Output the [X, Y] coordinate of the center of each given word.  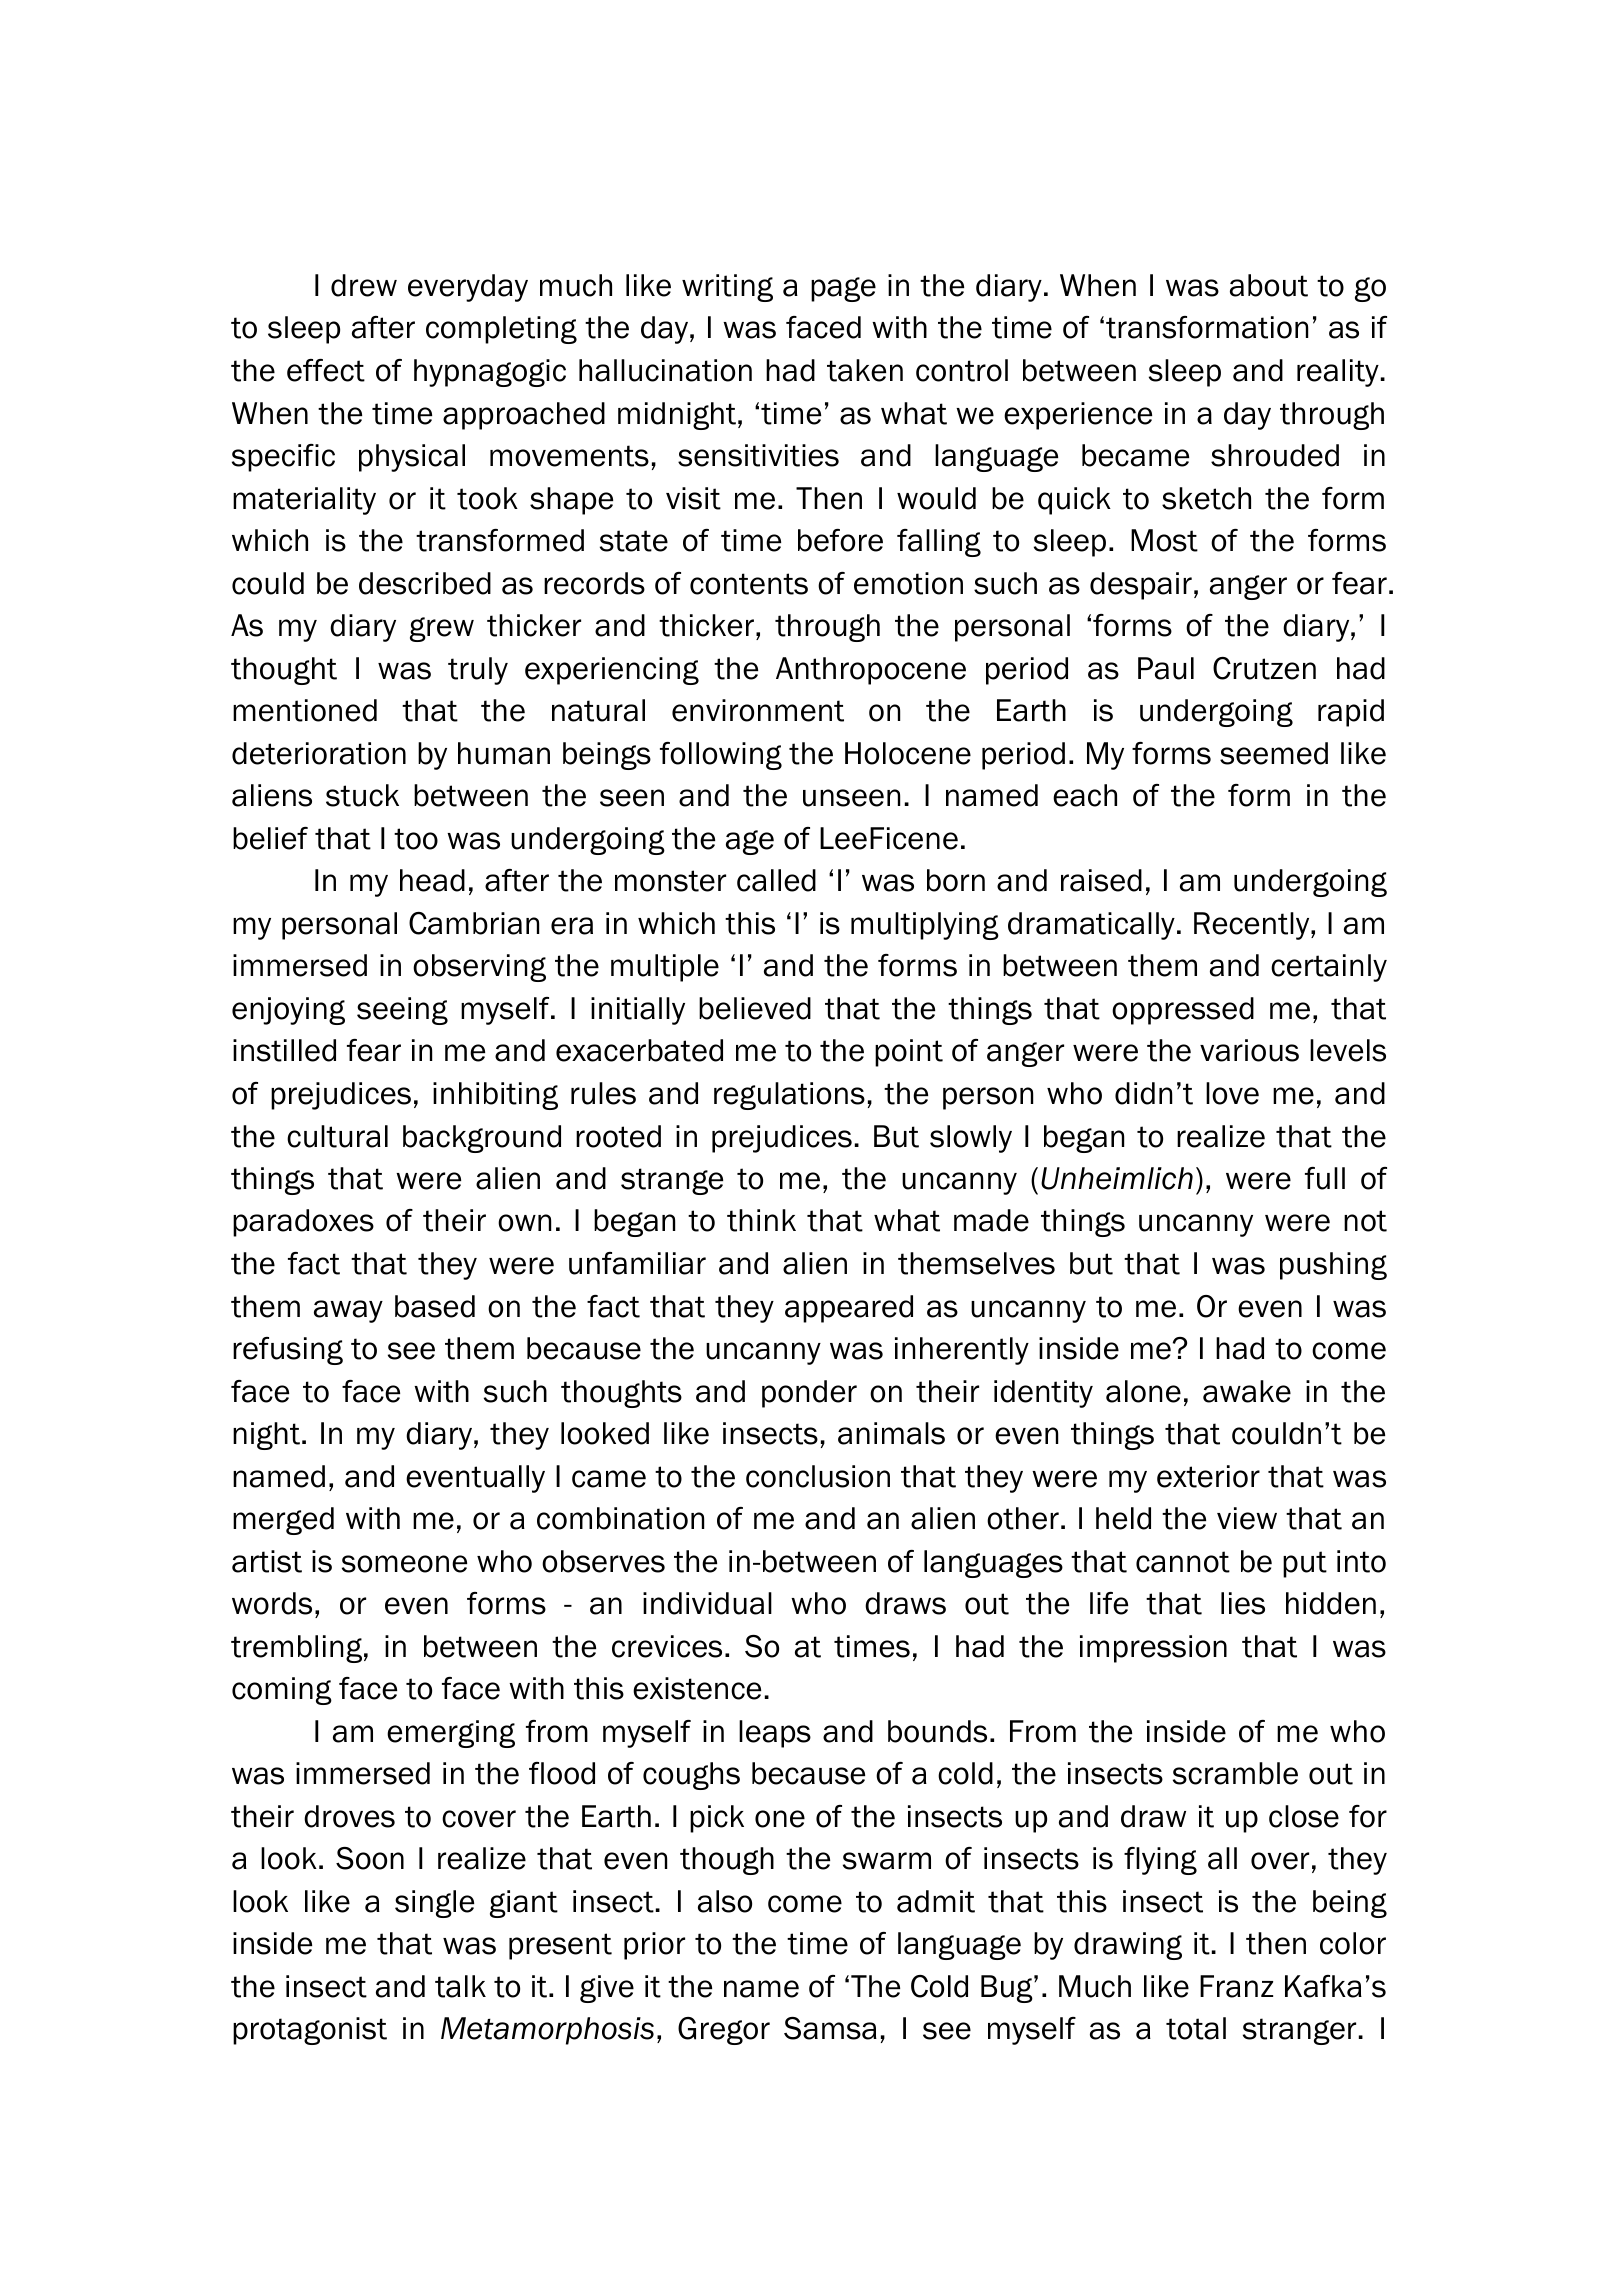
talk [460, 1986]
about [1269, 285]
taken [865, 370]
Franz [1236, 1986]
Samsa [830, 2028]
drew [364, 285]
